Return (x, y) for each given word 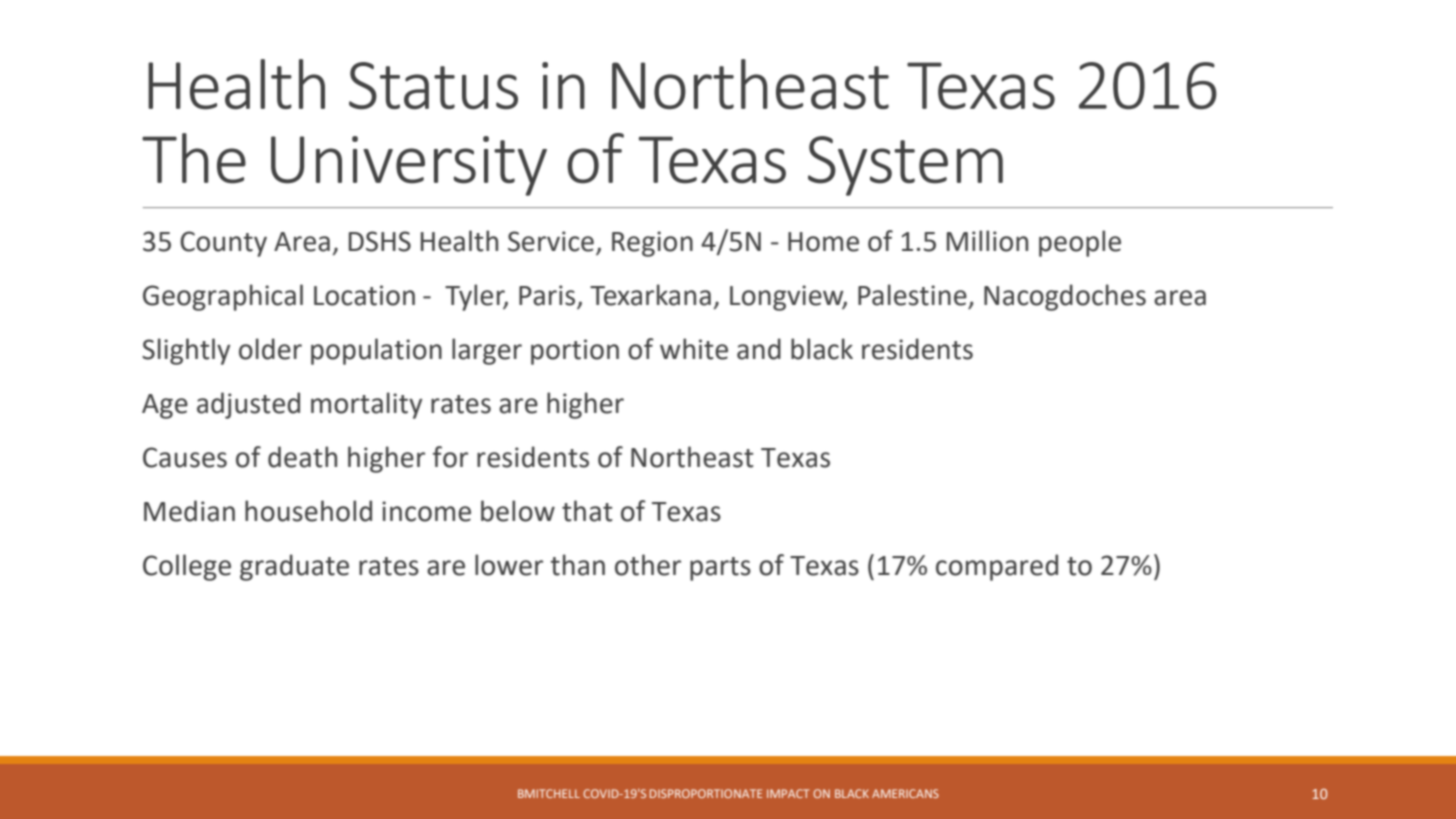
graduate (294, 567)
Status (433, 86)
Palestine (912, 295)
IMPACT (788, 793)
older (270, 349)
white (694, 349)
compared (997, 567)
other (648, 565)
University (409, 166)
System (905, 166)
